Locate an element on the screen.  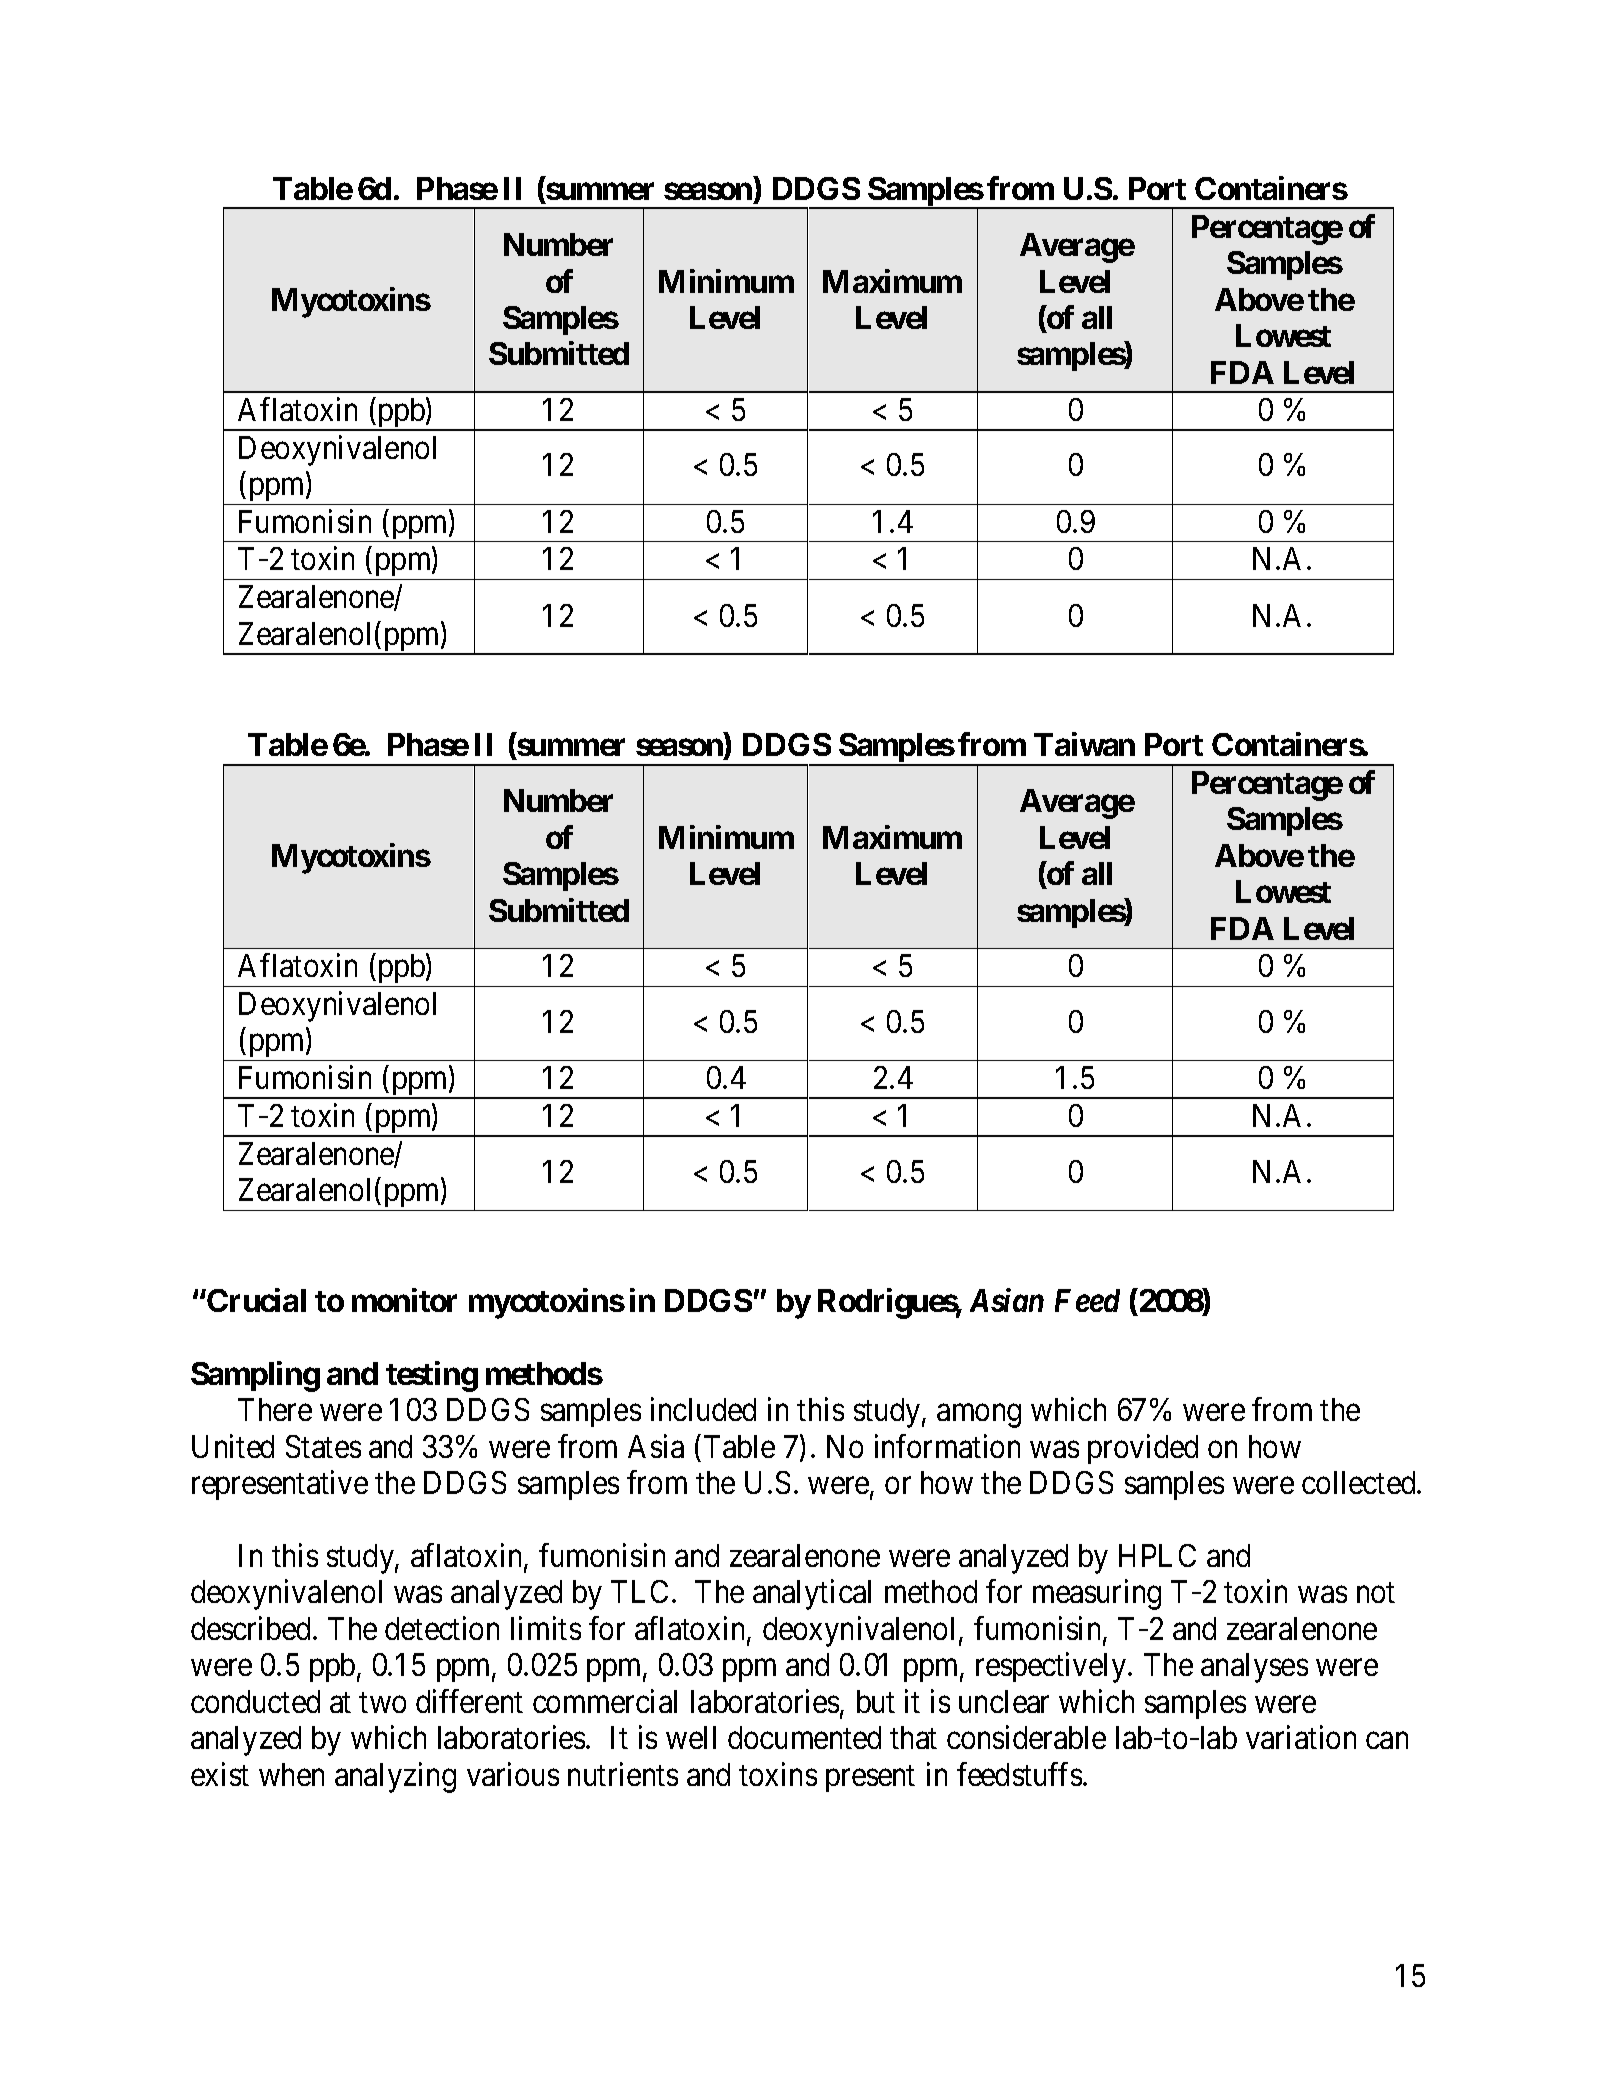
Crucial is located at coordinates (255, 1300).
